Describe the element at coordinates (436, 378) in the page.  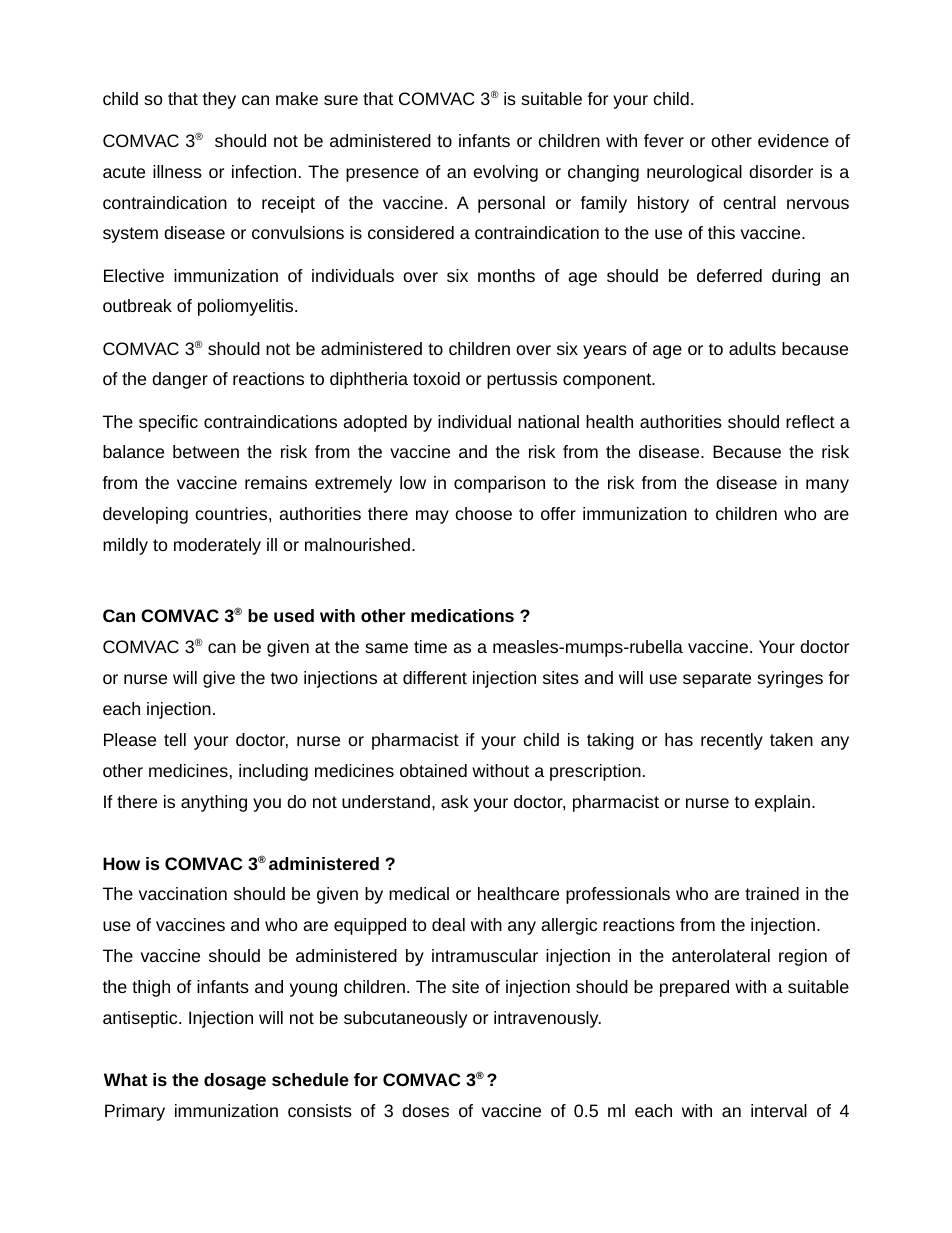
I see `toxoid` at that location.
